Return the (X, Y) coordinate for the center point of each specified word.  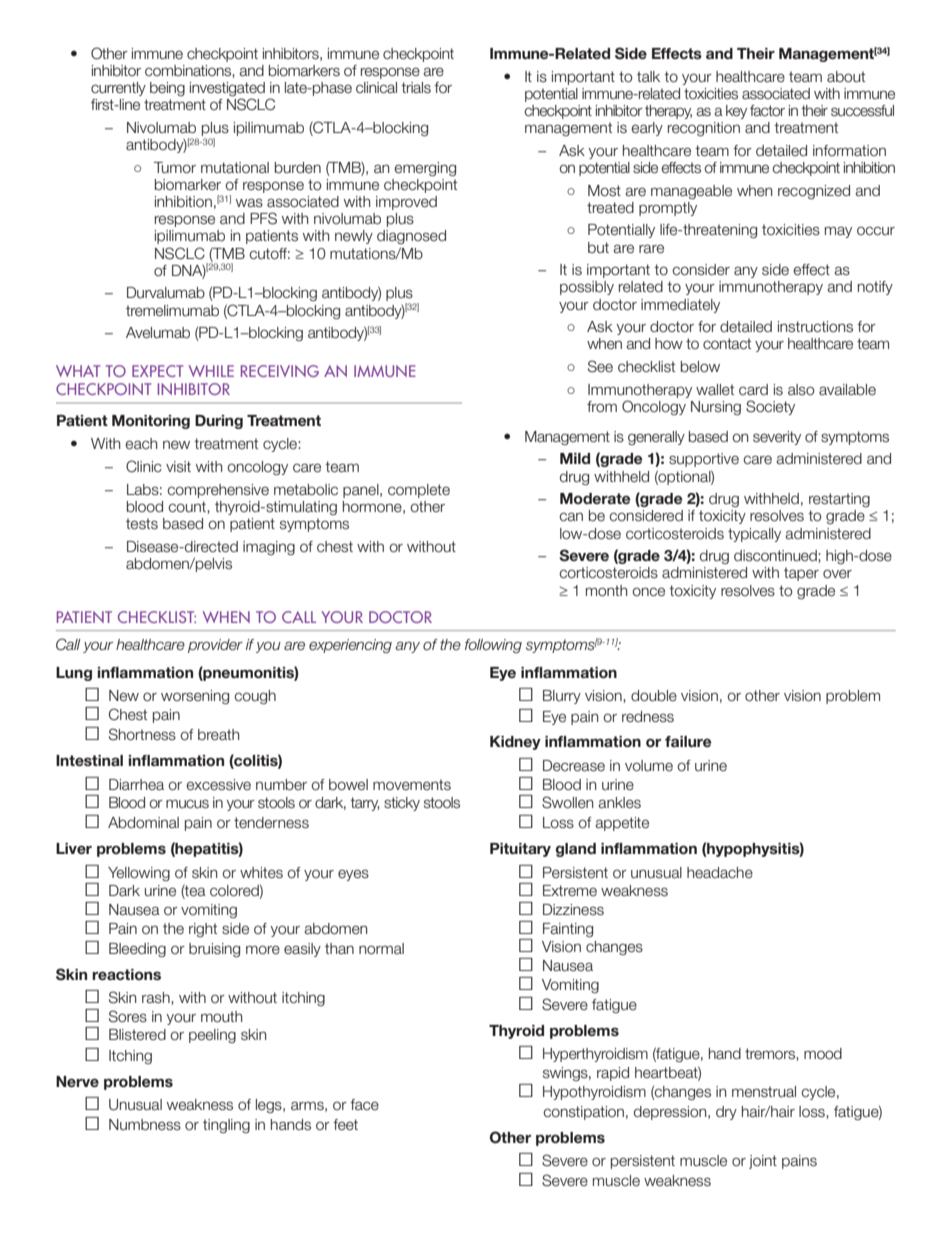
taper (801, 574)
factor (767, 111)
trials (416, 88)
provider (215, 646)
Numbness (145, 1125)
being (167, 89)
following (493, 646)
